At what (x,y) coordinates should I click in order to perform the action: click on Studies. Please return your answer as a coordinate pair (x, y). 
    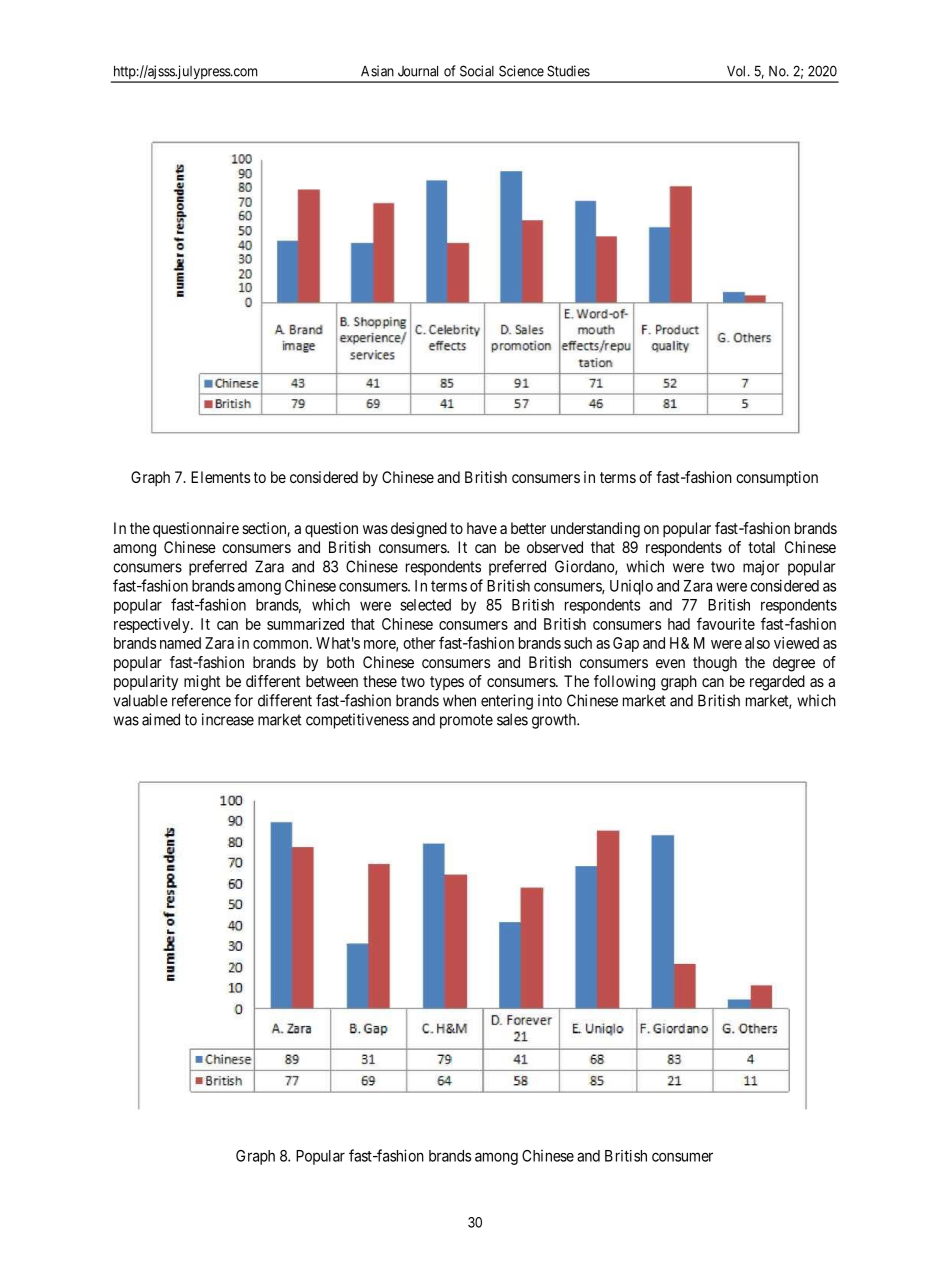
    Looking at the image, I should click on (568, 71).
